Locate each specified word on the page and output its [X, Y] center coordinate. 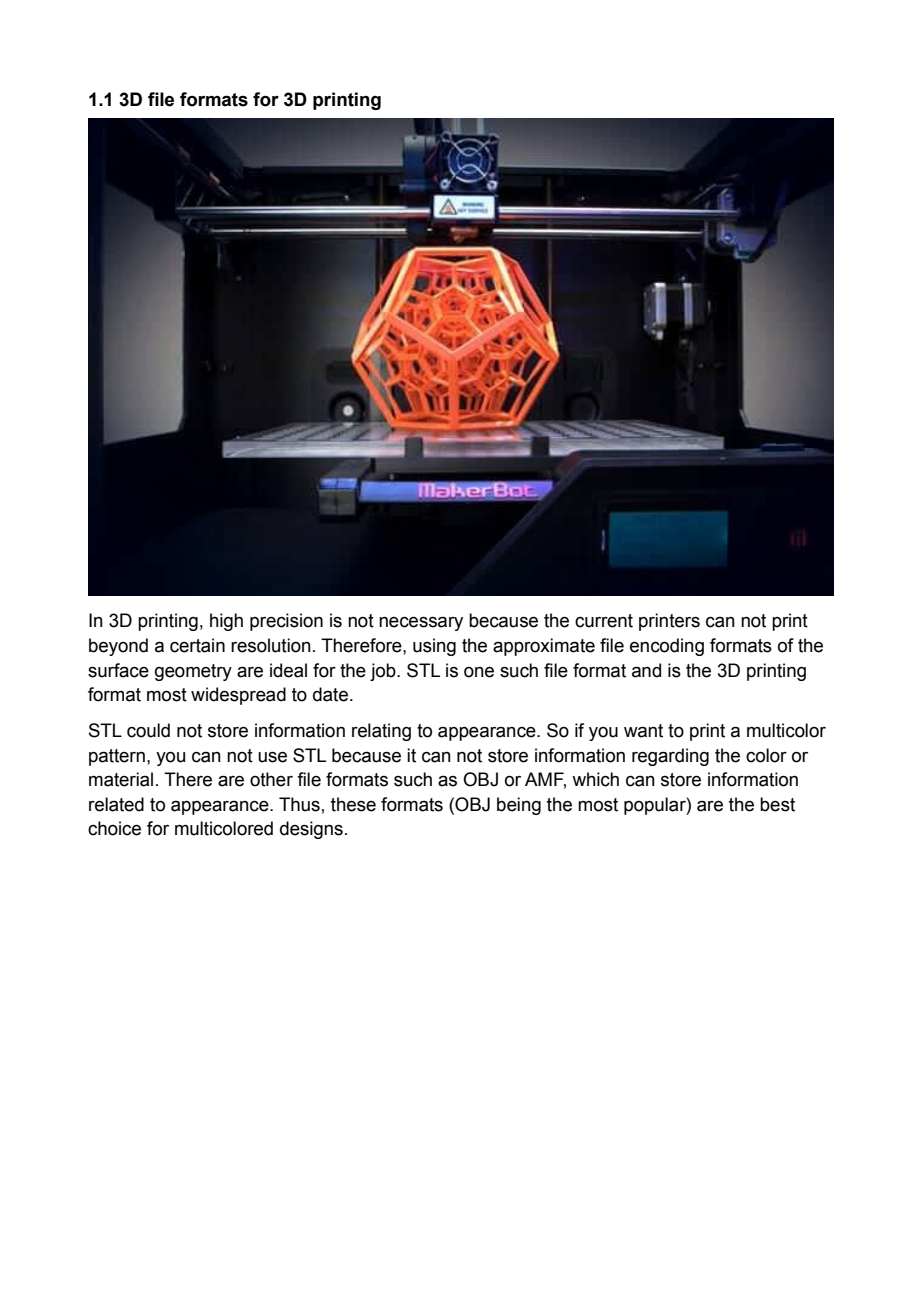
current [604, 621]
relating [381, 732]
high [226, 622]
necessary [421, 623]
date [330, 694]
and [646, 670]
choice [114, 828]
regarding [670, 757]
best [777, 804]
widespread [238, 696]
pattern [117, 757]
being [519, 806]
